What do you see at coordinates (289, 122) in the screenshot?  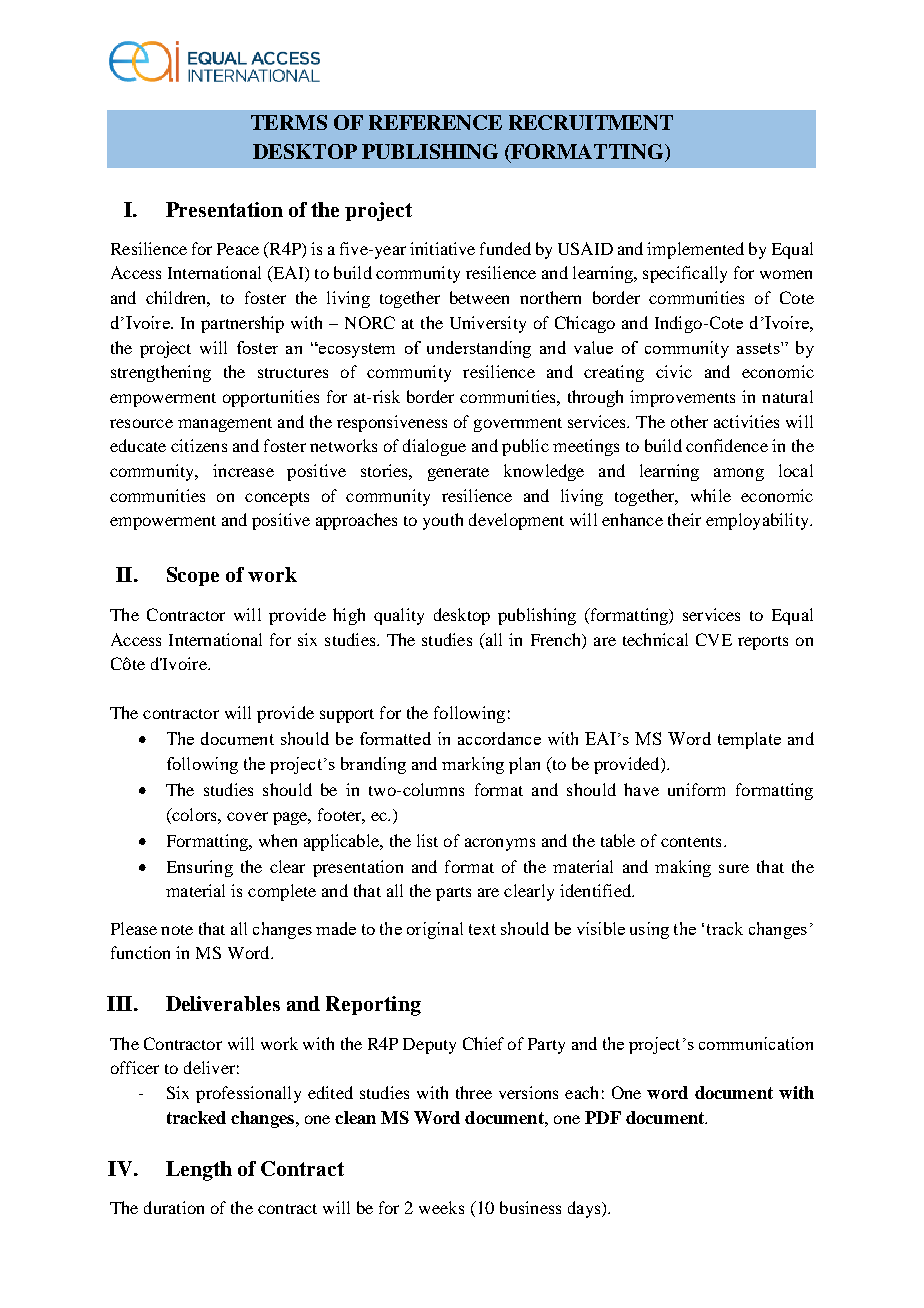 I see `TERMS` at bounding box center [289, 122].
